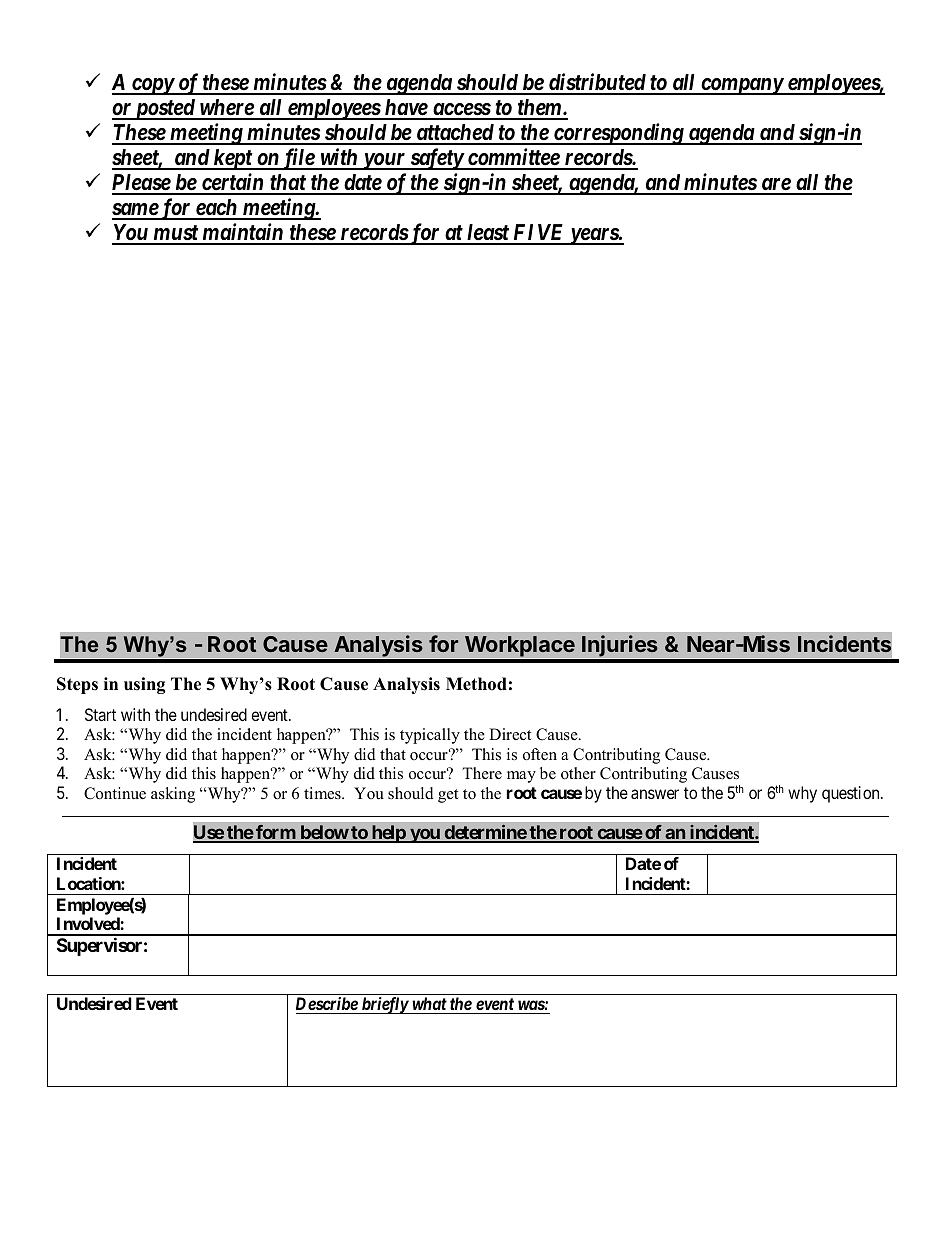 The image size is (952, 1233). Describe the element at coordinates (510, 734) in the image. I see `Direct` at that location.
